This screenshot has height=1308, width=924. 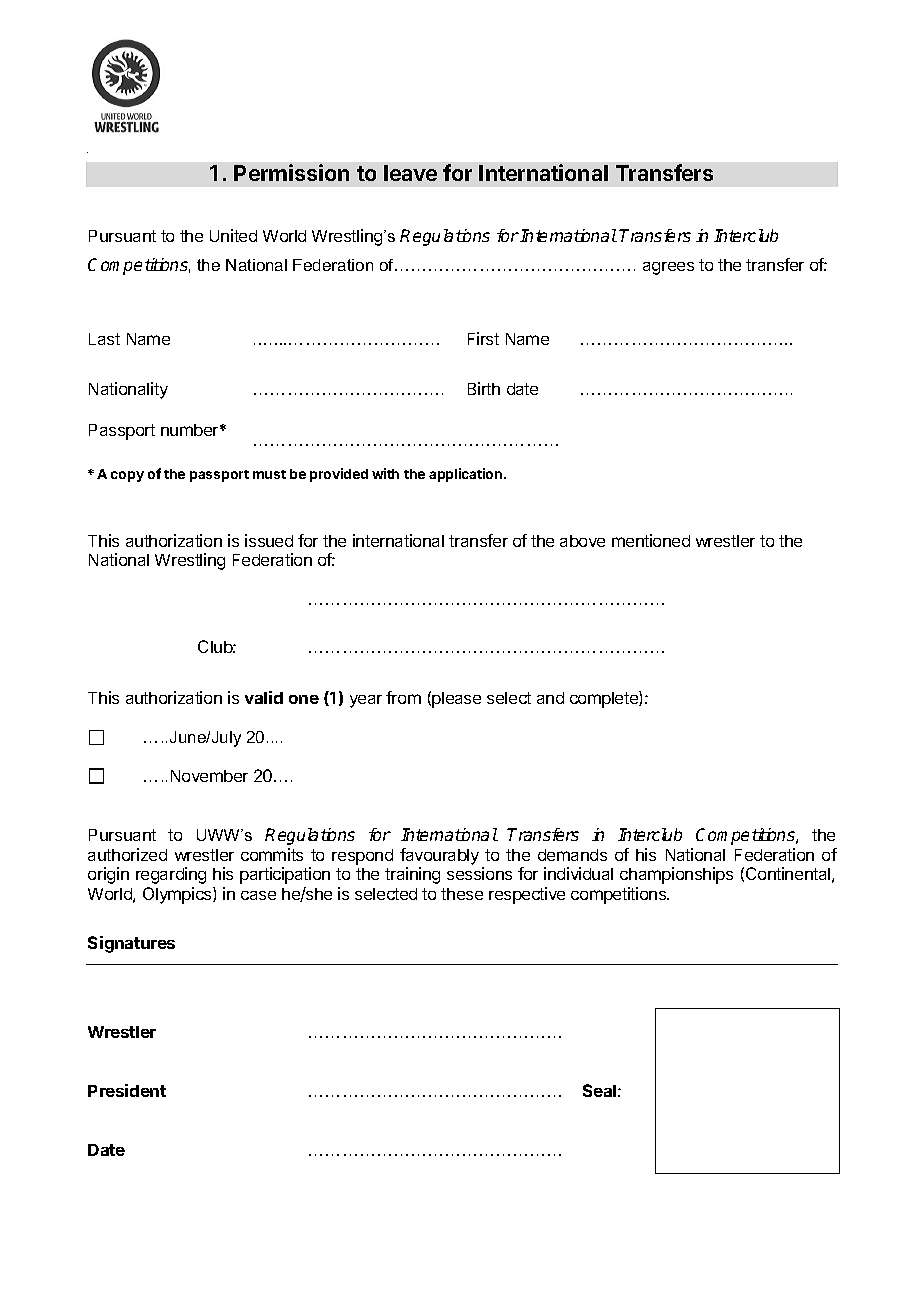 What do you see at coordinates (269, 540) in the screenshot?
I see `issued` at bounding box center [269, 540].
